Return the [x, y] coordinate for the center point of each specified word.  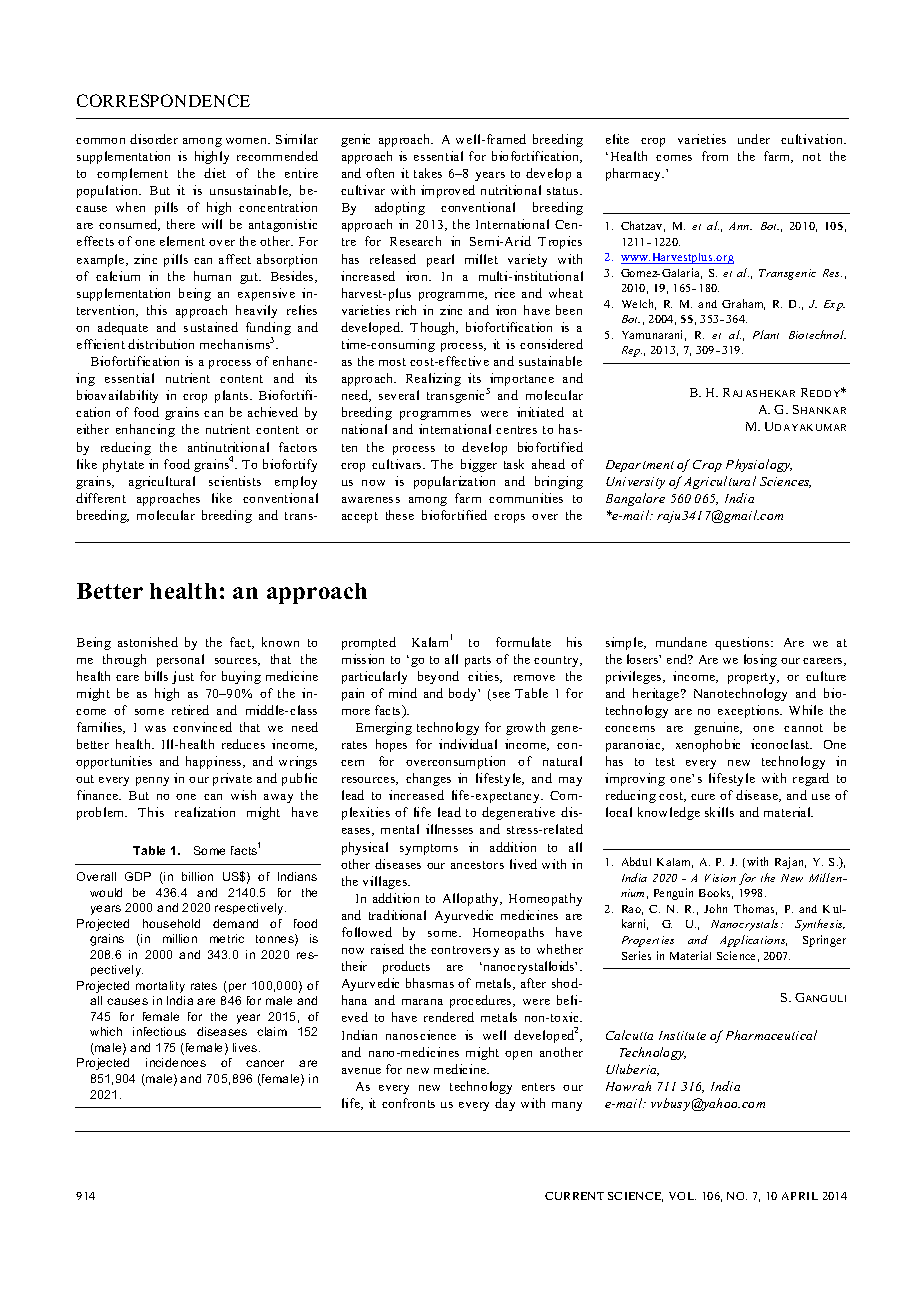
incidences [176, 1062]
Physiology [759, 465]
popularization [454, 482]
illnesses [449, 829]
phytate [123, 465]
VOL [682, 1196]
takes [428, 173]
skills [719, 812]
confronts [408, 1103]
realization [205, 812]
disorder [154, 139]
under [754, 139]
